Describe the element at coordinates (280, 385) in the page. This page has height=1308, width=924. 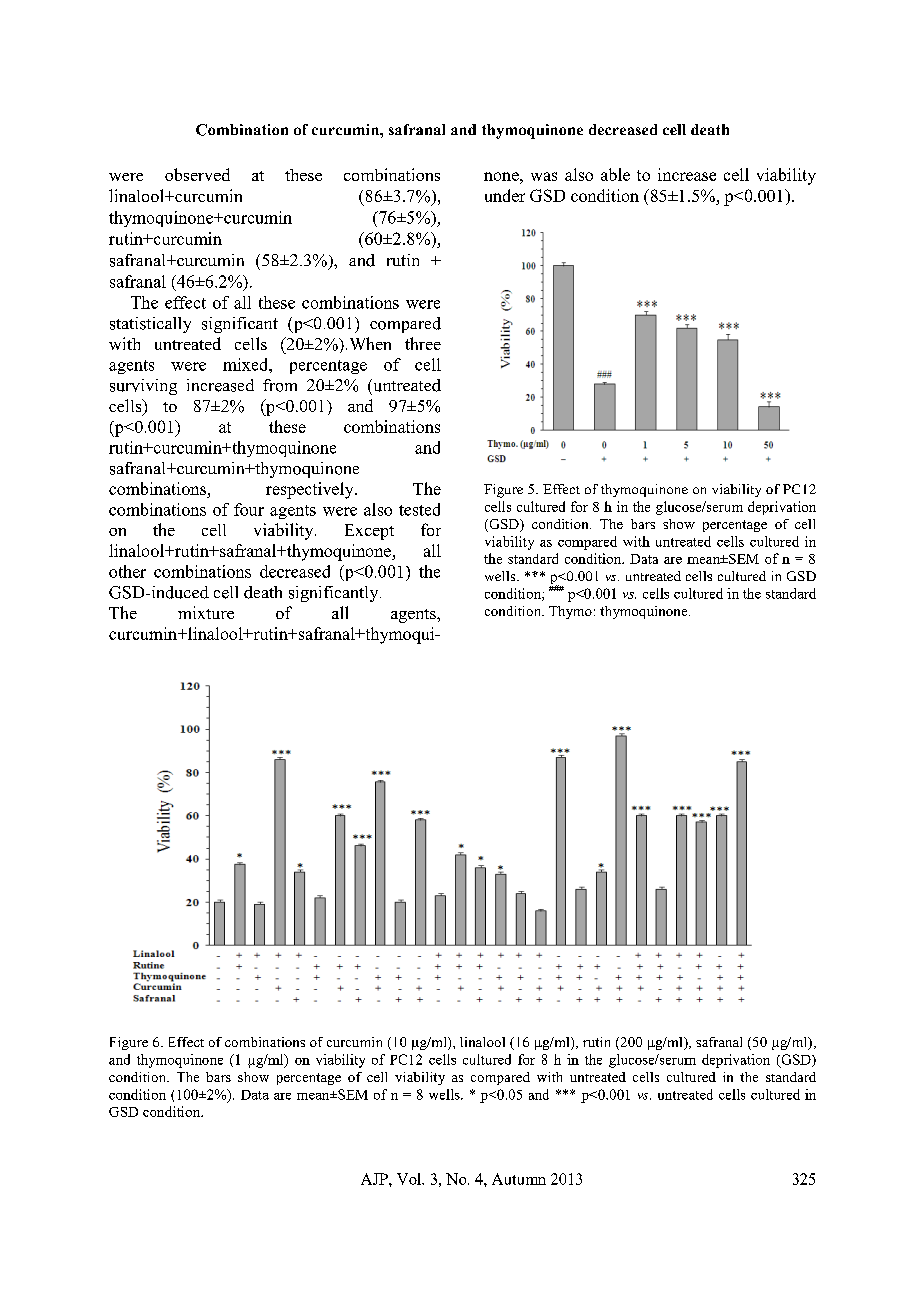
I see `from` at that location.
